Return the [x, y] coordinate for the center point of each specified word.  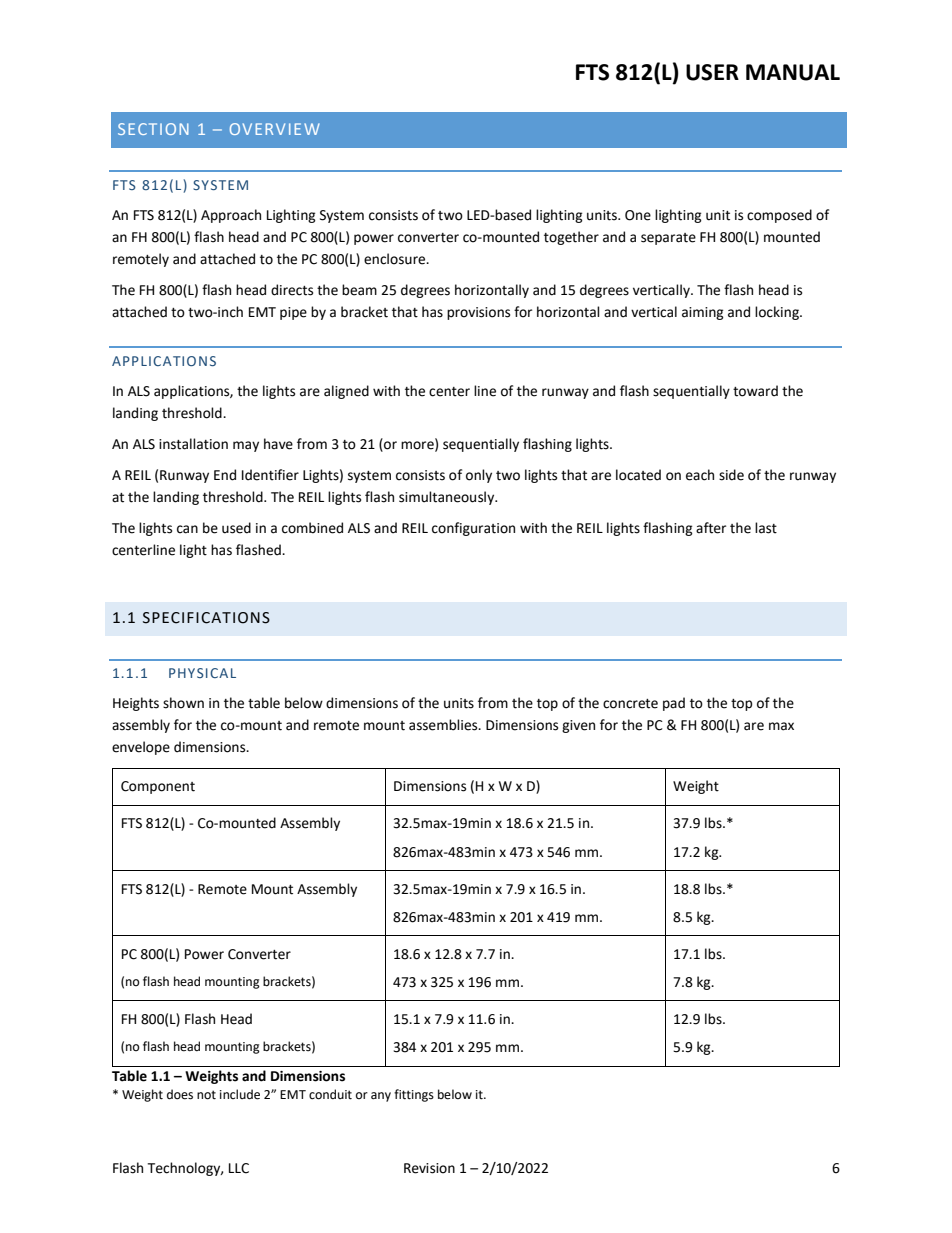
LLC [239, 1168]
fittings [414, 1095]
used [236, 528]
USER [712, 72]
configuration [473, 529]
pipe [293, 313]
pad [674, 704]
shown [183, 703]
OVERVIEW [275, 129]
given [578, 726]
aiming [703, 313]
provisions [478, 313]
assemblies [444, 725]
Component [158, 787]
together [571, 238]
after [711, 528]
